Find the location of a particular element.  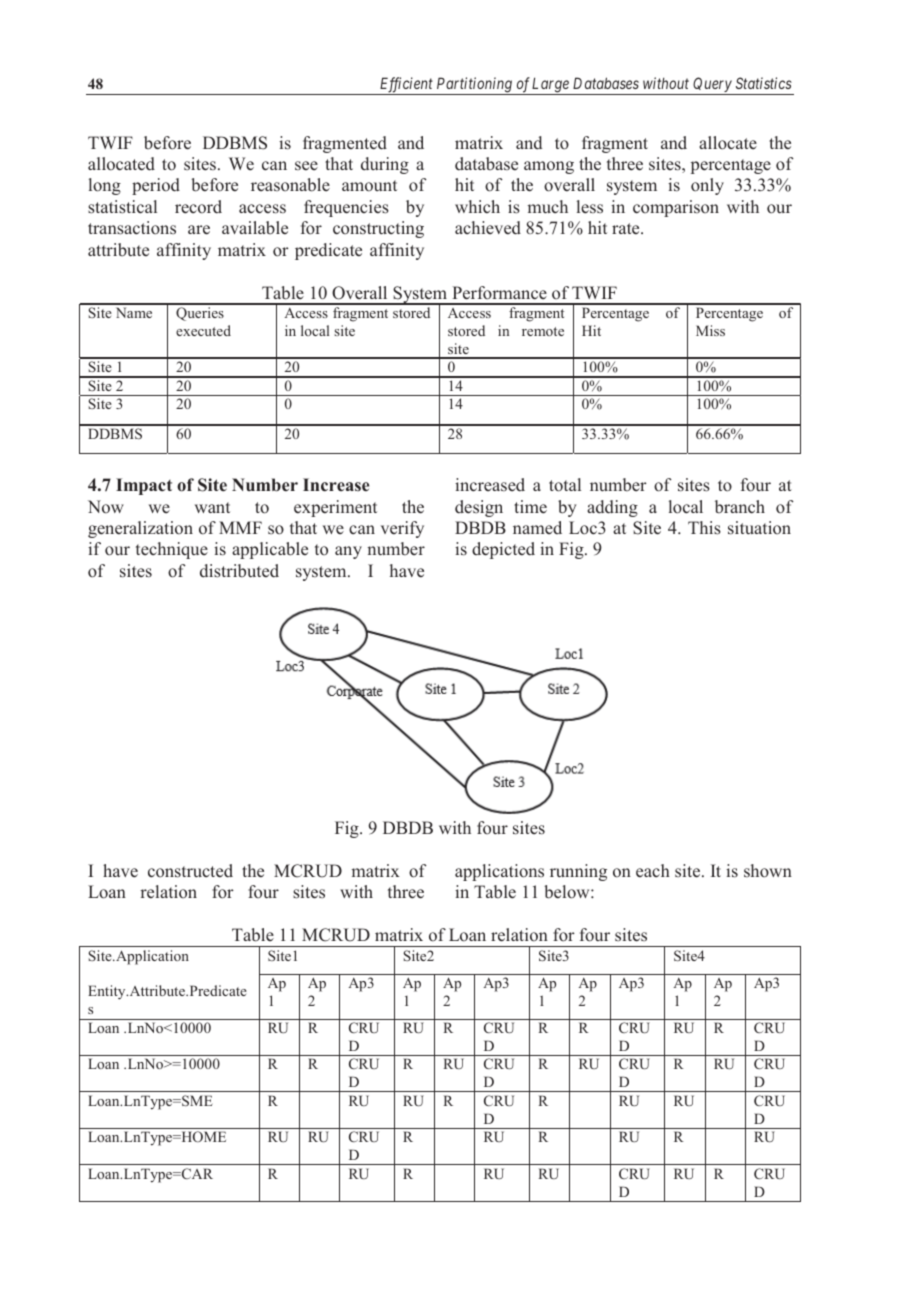

Impact is located at coordinates (144, 486).
